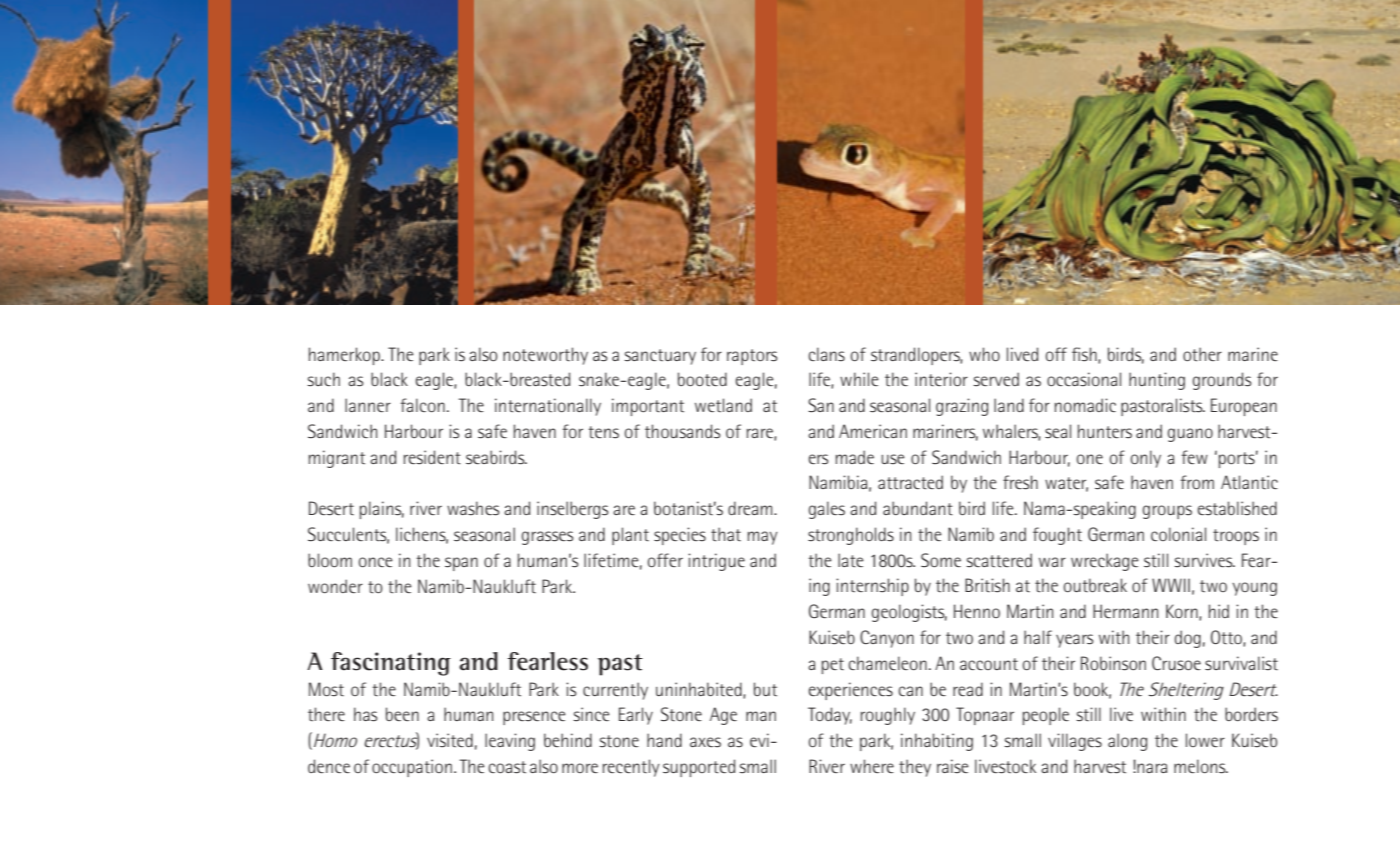  What do you see at coordinates (752, 357) in the page?
I see `raptors` at bounding box center [752, 357].
